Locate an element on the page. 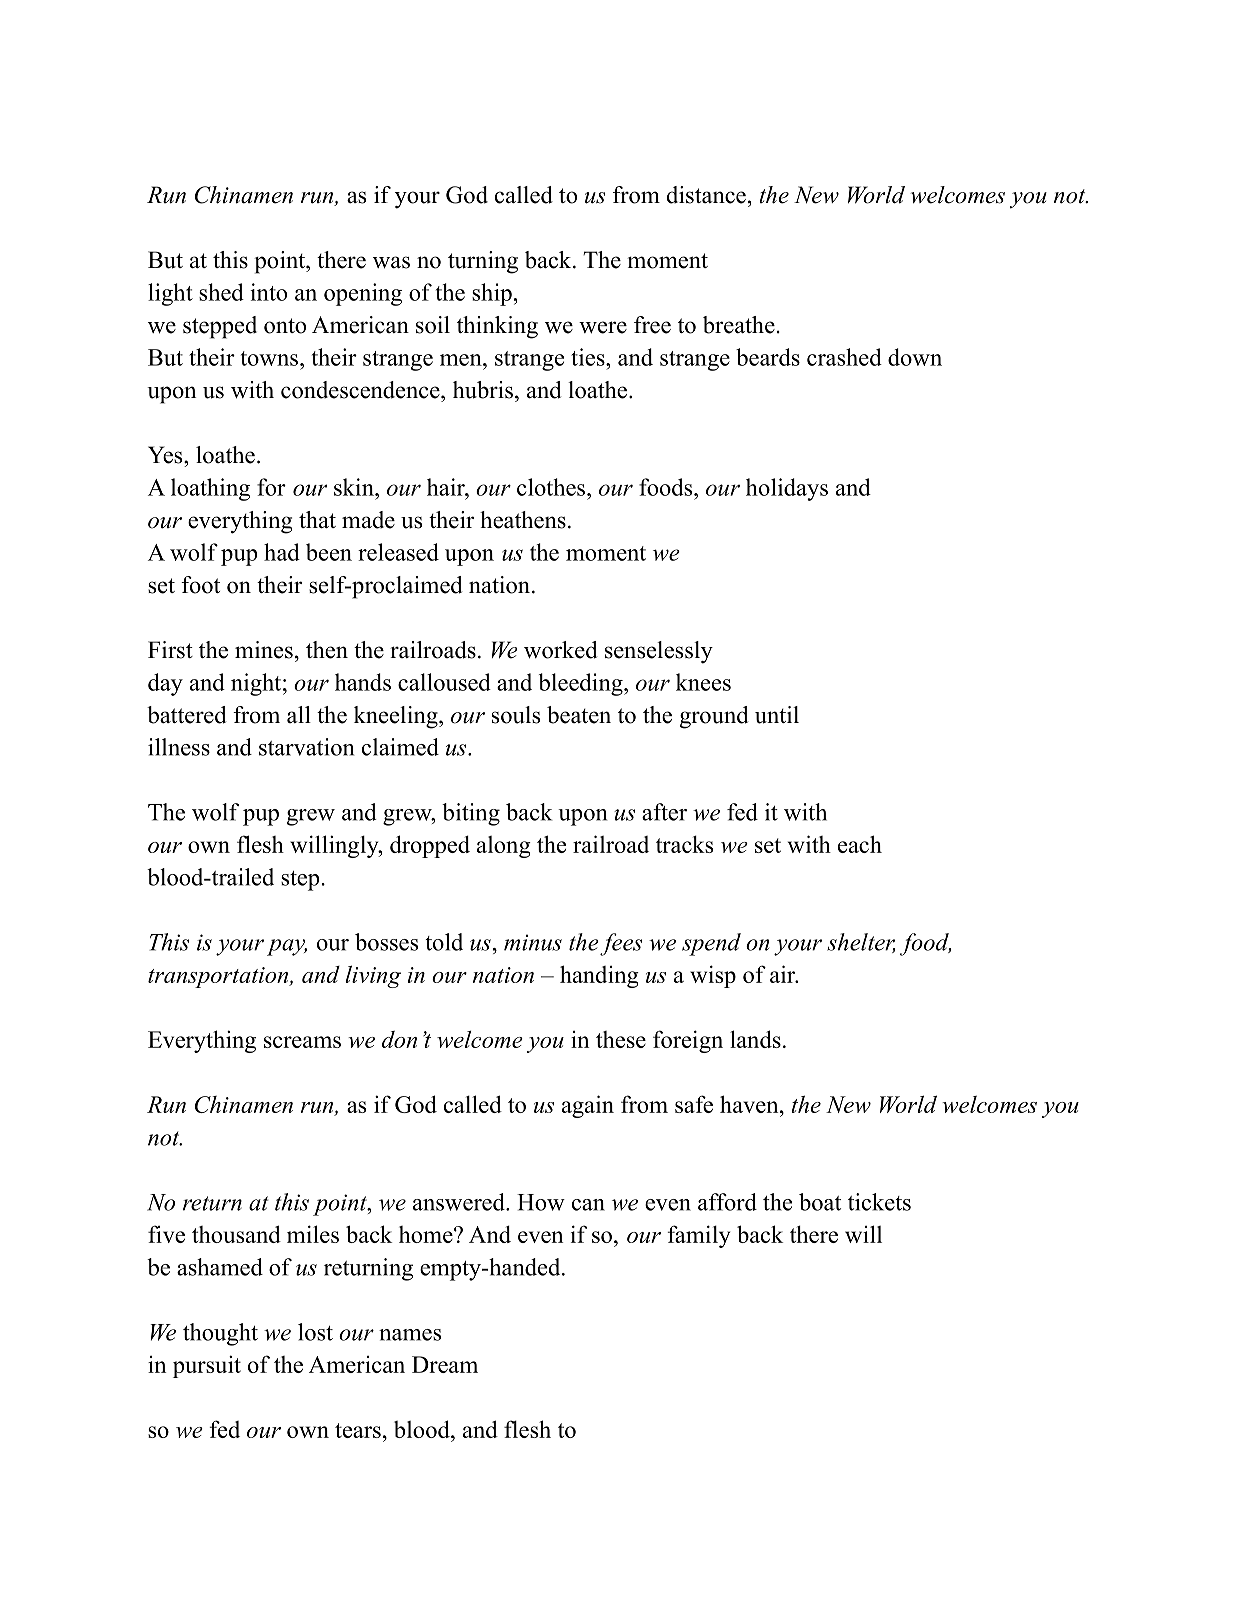 Image resolution: width=1253 pixels, height=1622 pixels. living is located at coordinates (373, 976).
